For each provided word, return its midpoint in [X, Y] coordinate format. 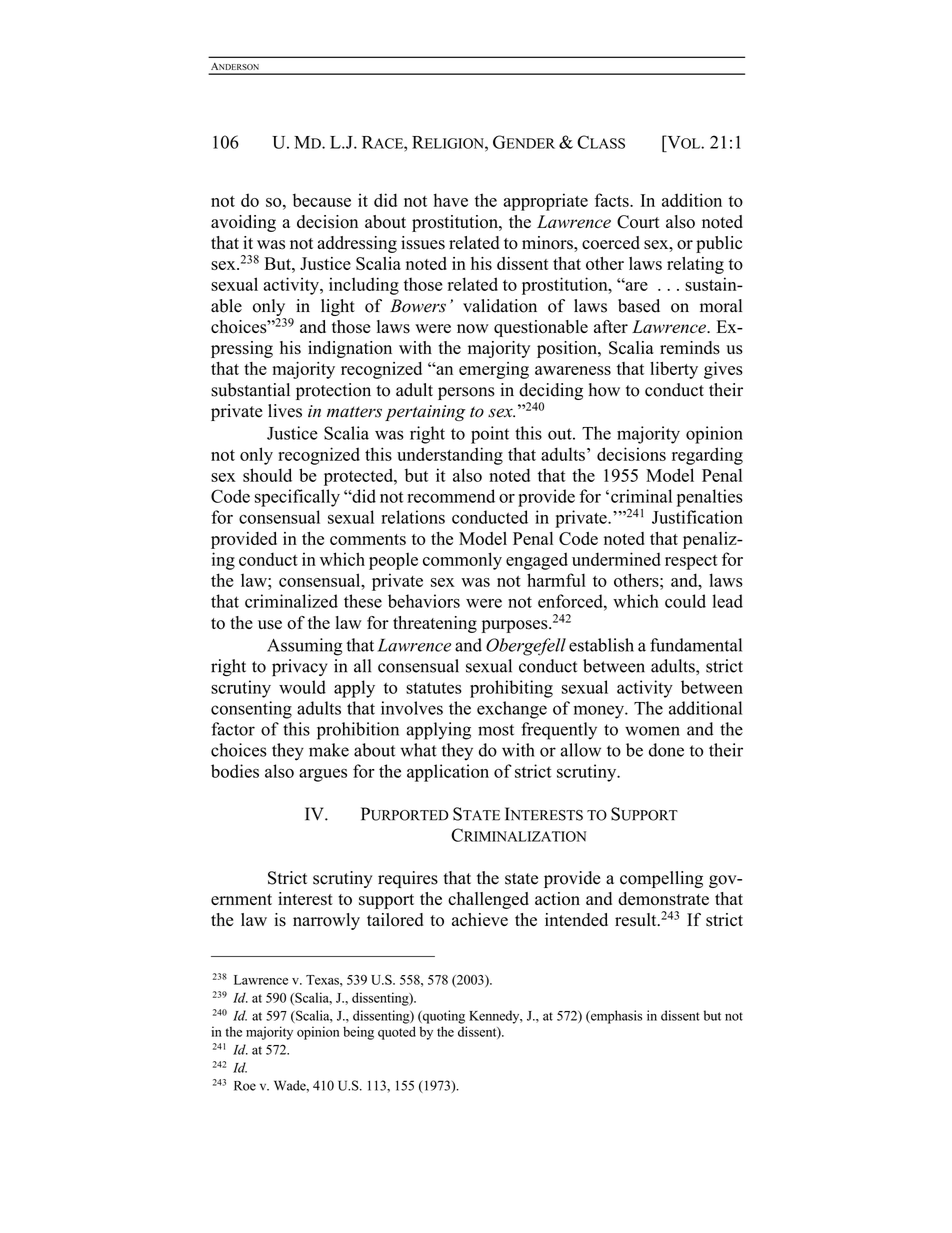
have [451, 200]
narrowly [326, 921]
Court [638, 222]
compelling [661, 879]
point [490, 435]
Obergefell [526, 647]
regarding [707, 456]
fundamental [696, 645]
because [322, 200]
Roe [245, 1086]
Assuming [304, 647]
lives [285, 411]
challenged [488, 900]
